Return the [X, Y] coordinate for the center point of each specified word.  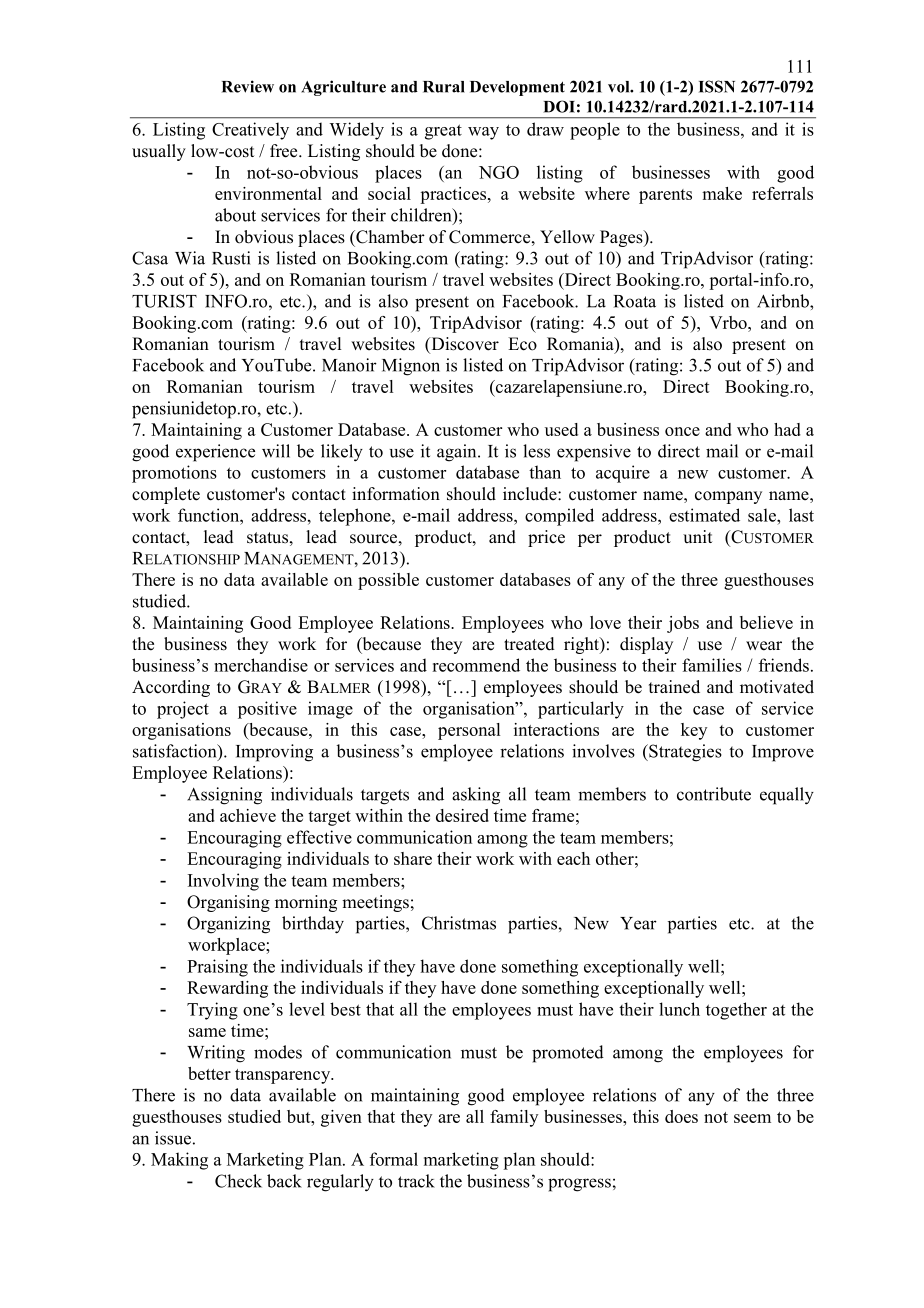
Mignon [411, 367]
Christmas [459, 923]
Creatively [250, 131]
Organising [228, 903]
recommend [476, 665]
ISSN [717, 86]
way [483, 133]
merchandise [261, 665]
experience [215, 453]
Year [638, 923]
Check [238, 1181]
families [712, 665]
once [682, 431]
